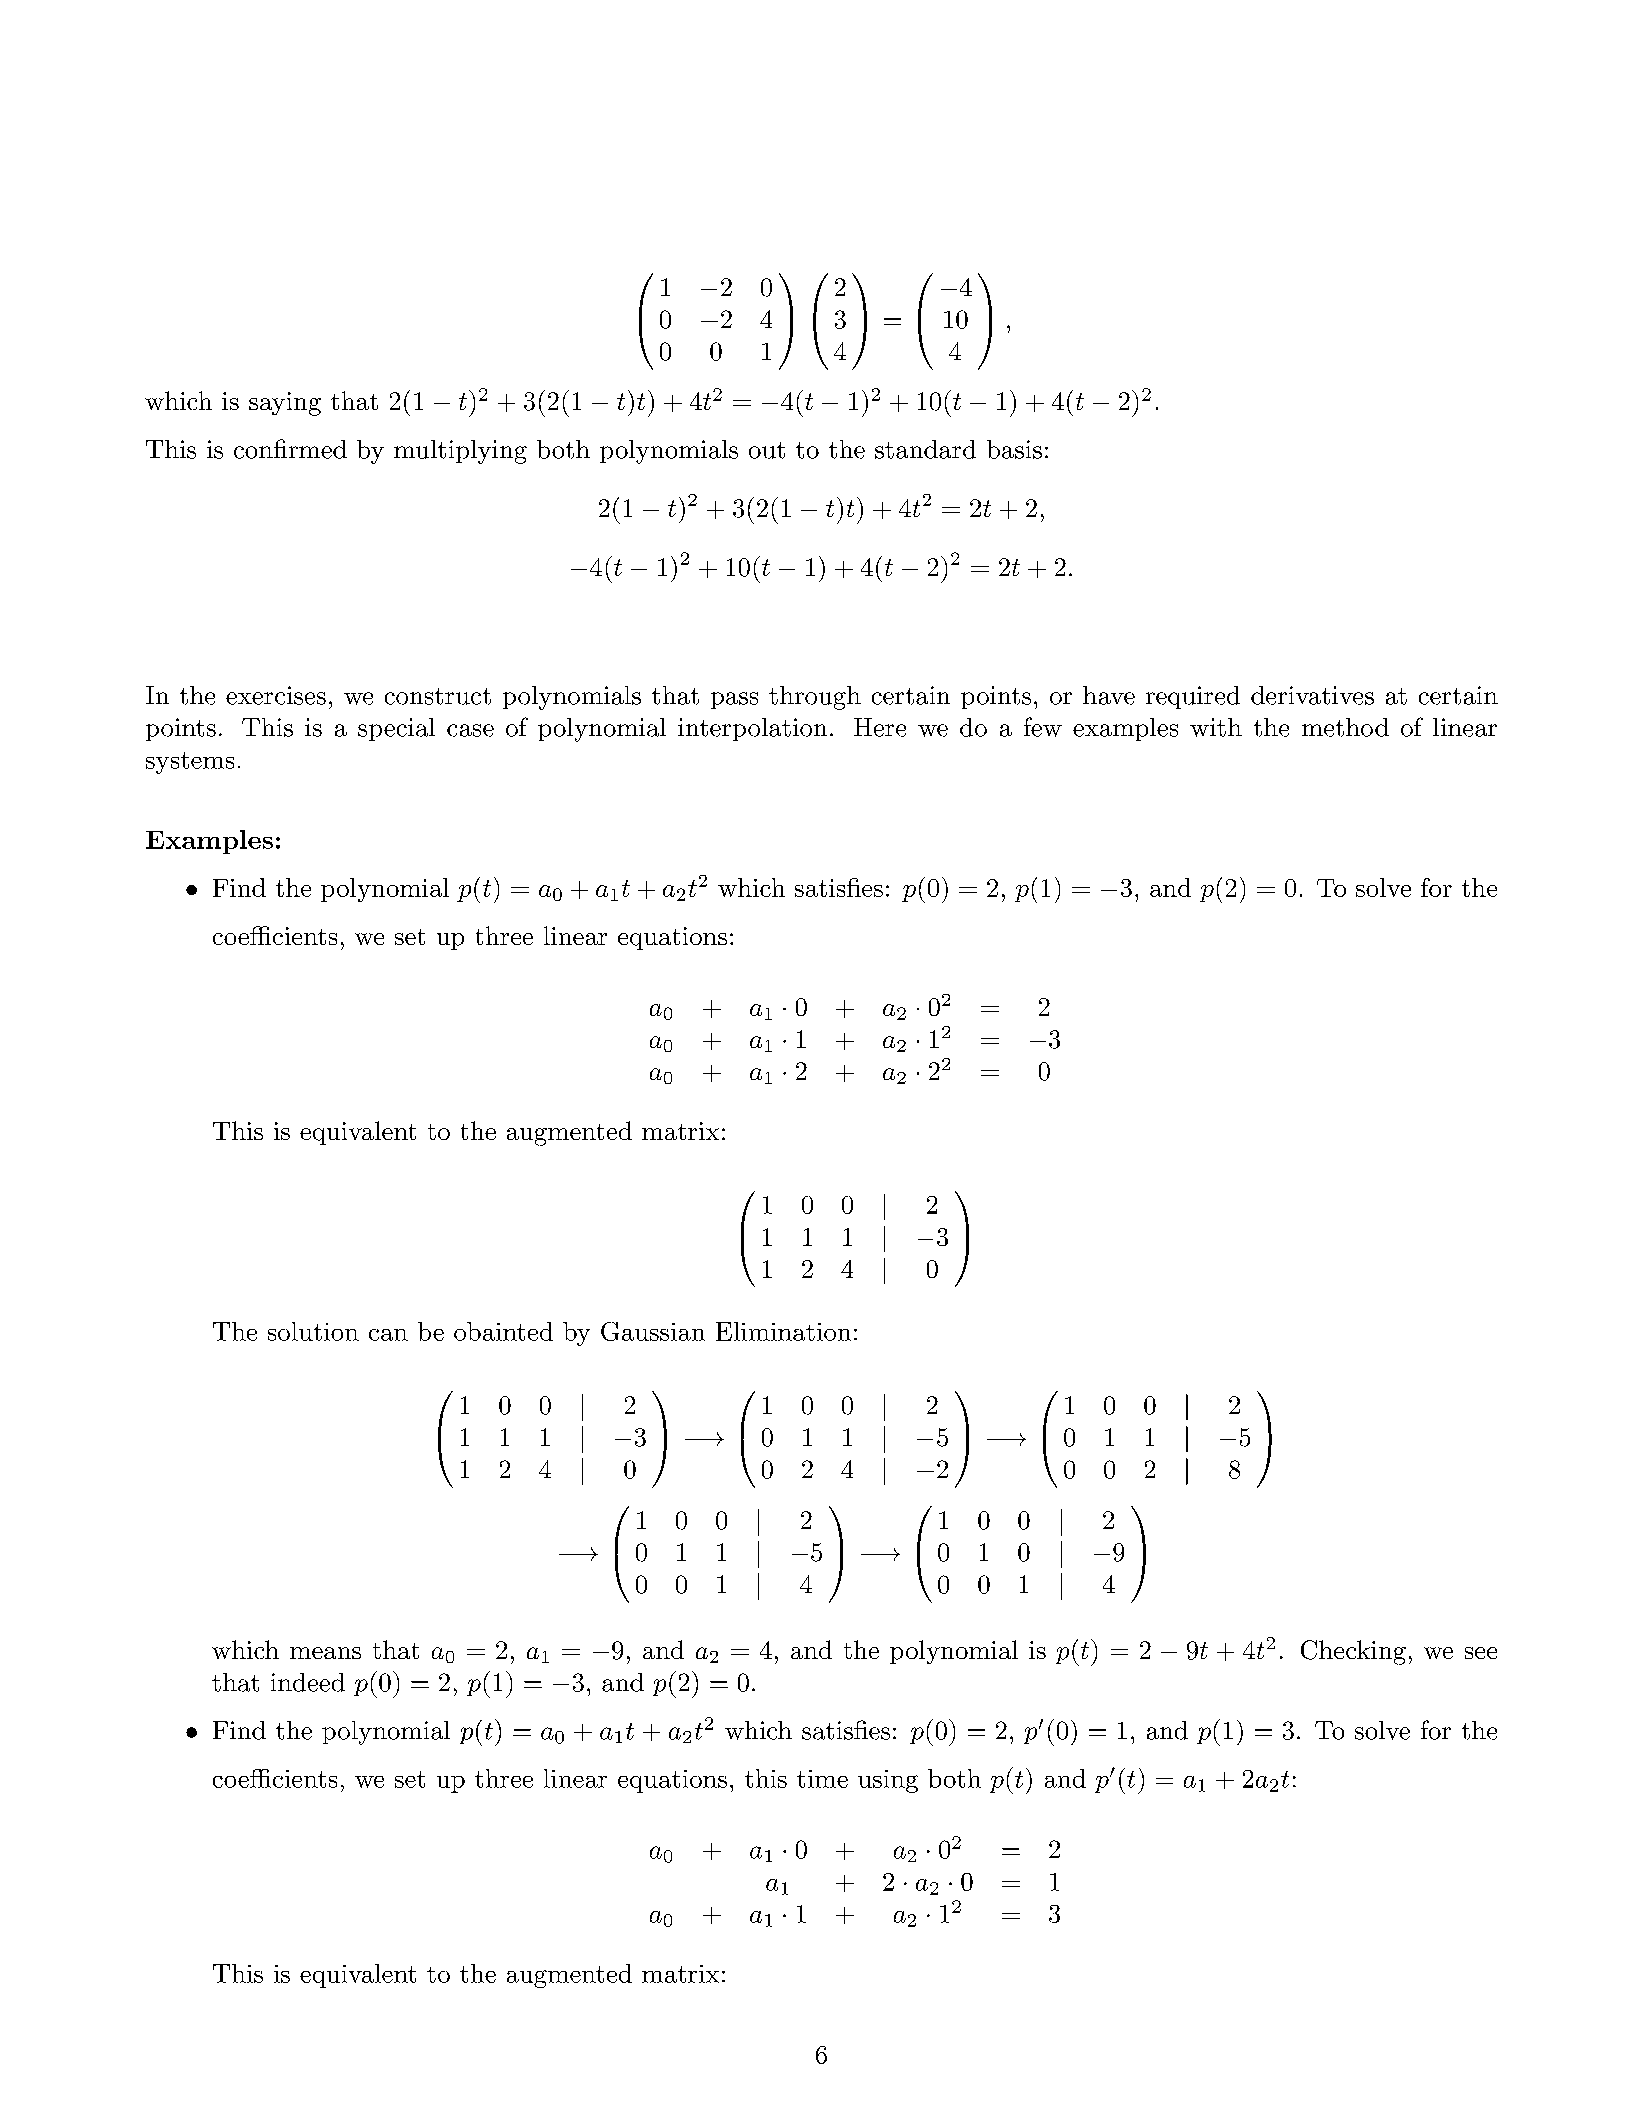 The width and height of the page is (1643, 2126). Describe the element at coordinates (1216, 727) in the page. I see `with` at that location.
